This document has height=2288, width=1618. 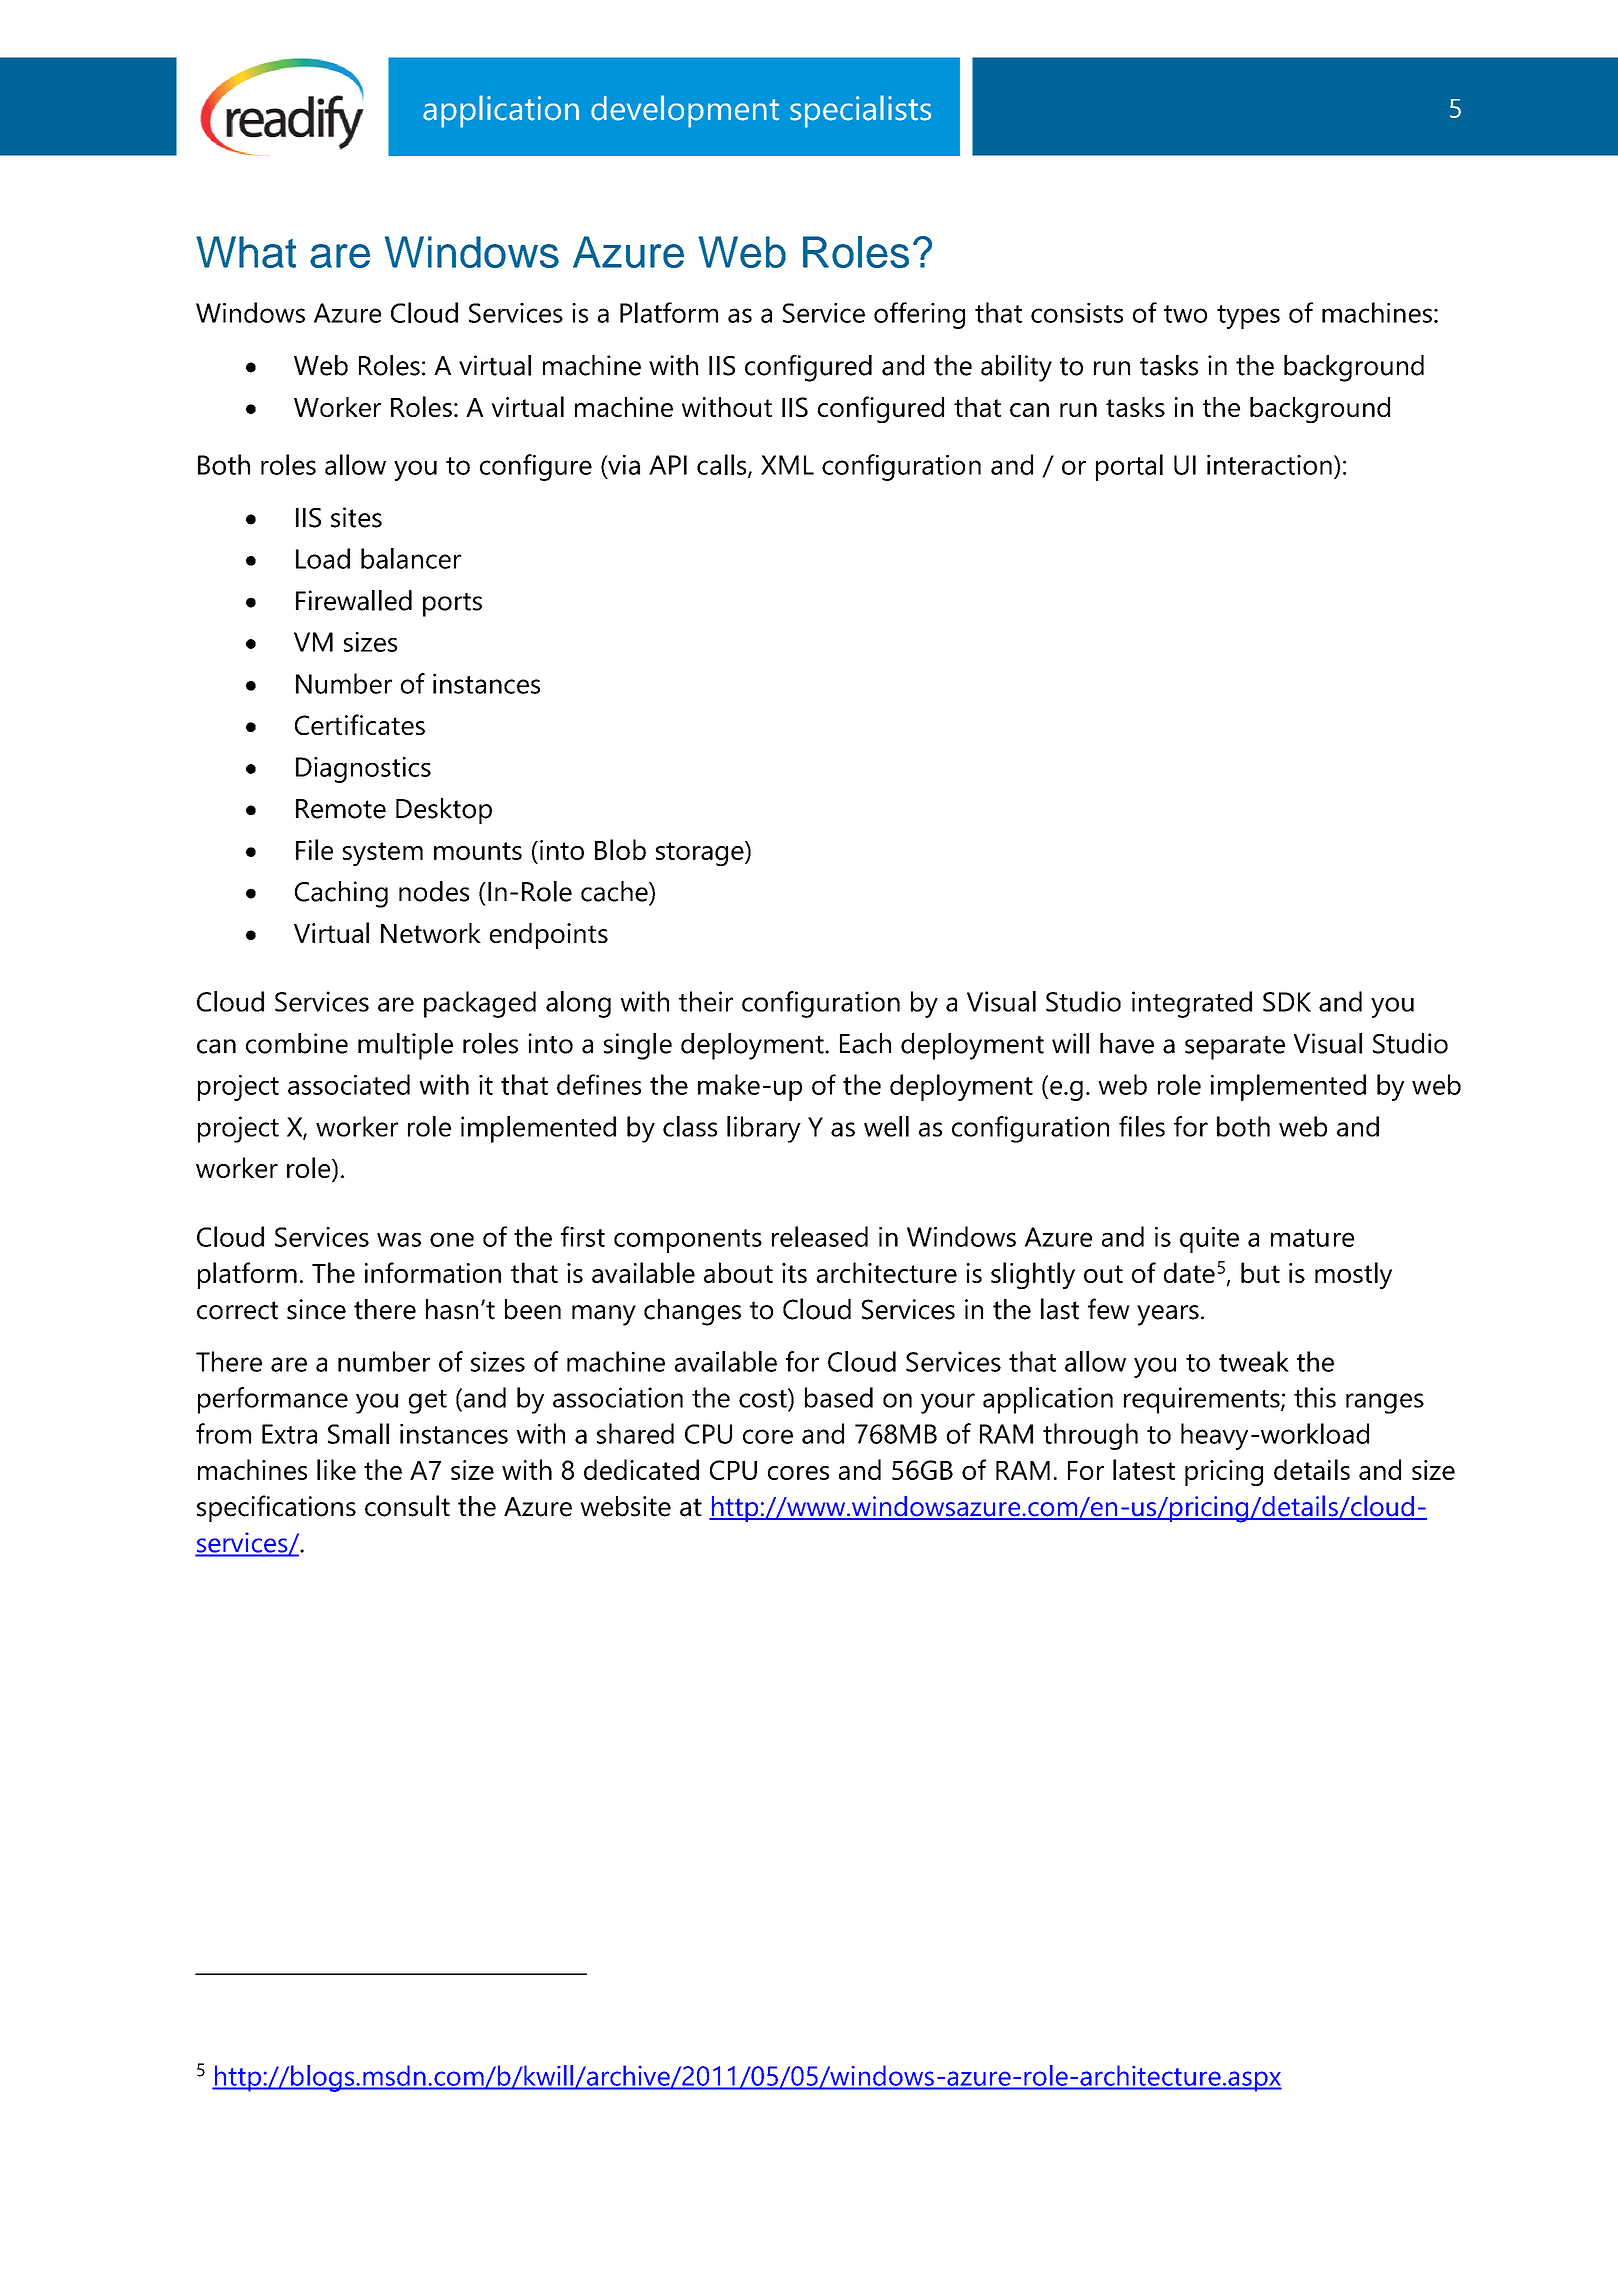 What do you see at coordinates (1192, 1004) in the document?
I see `integrated` at bounding box center [1192, 1004].
